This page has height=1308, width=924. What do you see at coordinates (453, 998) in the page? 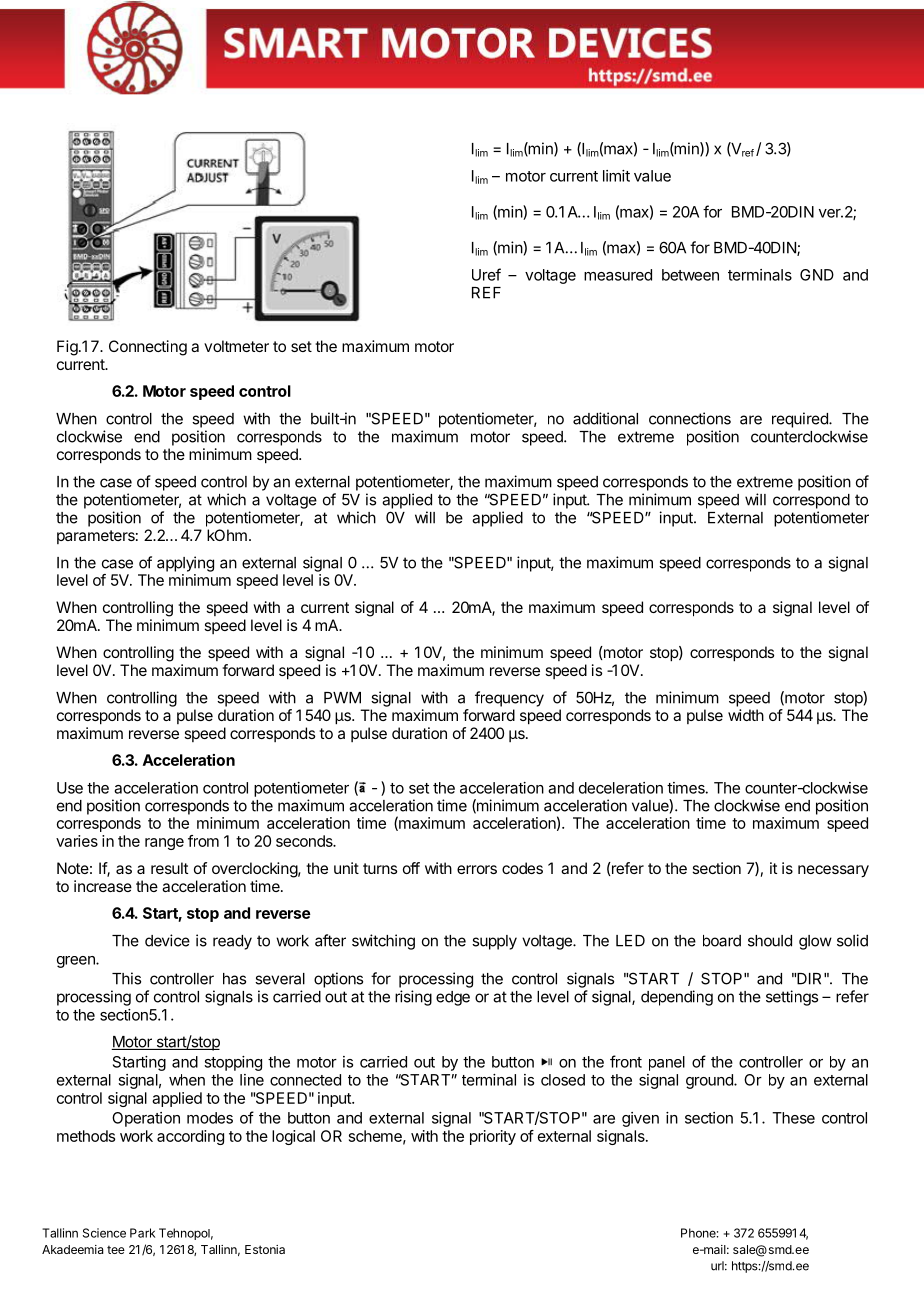
I see `edge` at bounding box center [453, 998].
